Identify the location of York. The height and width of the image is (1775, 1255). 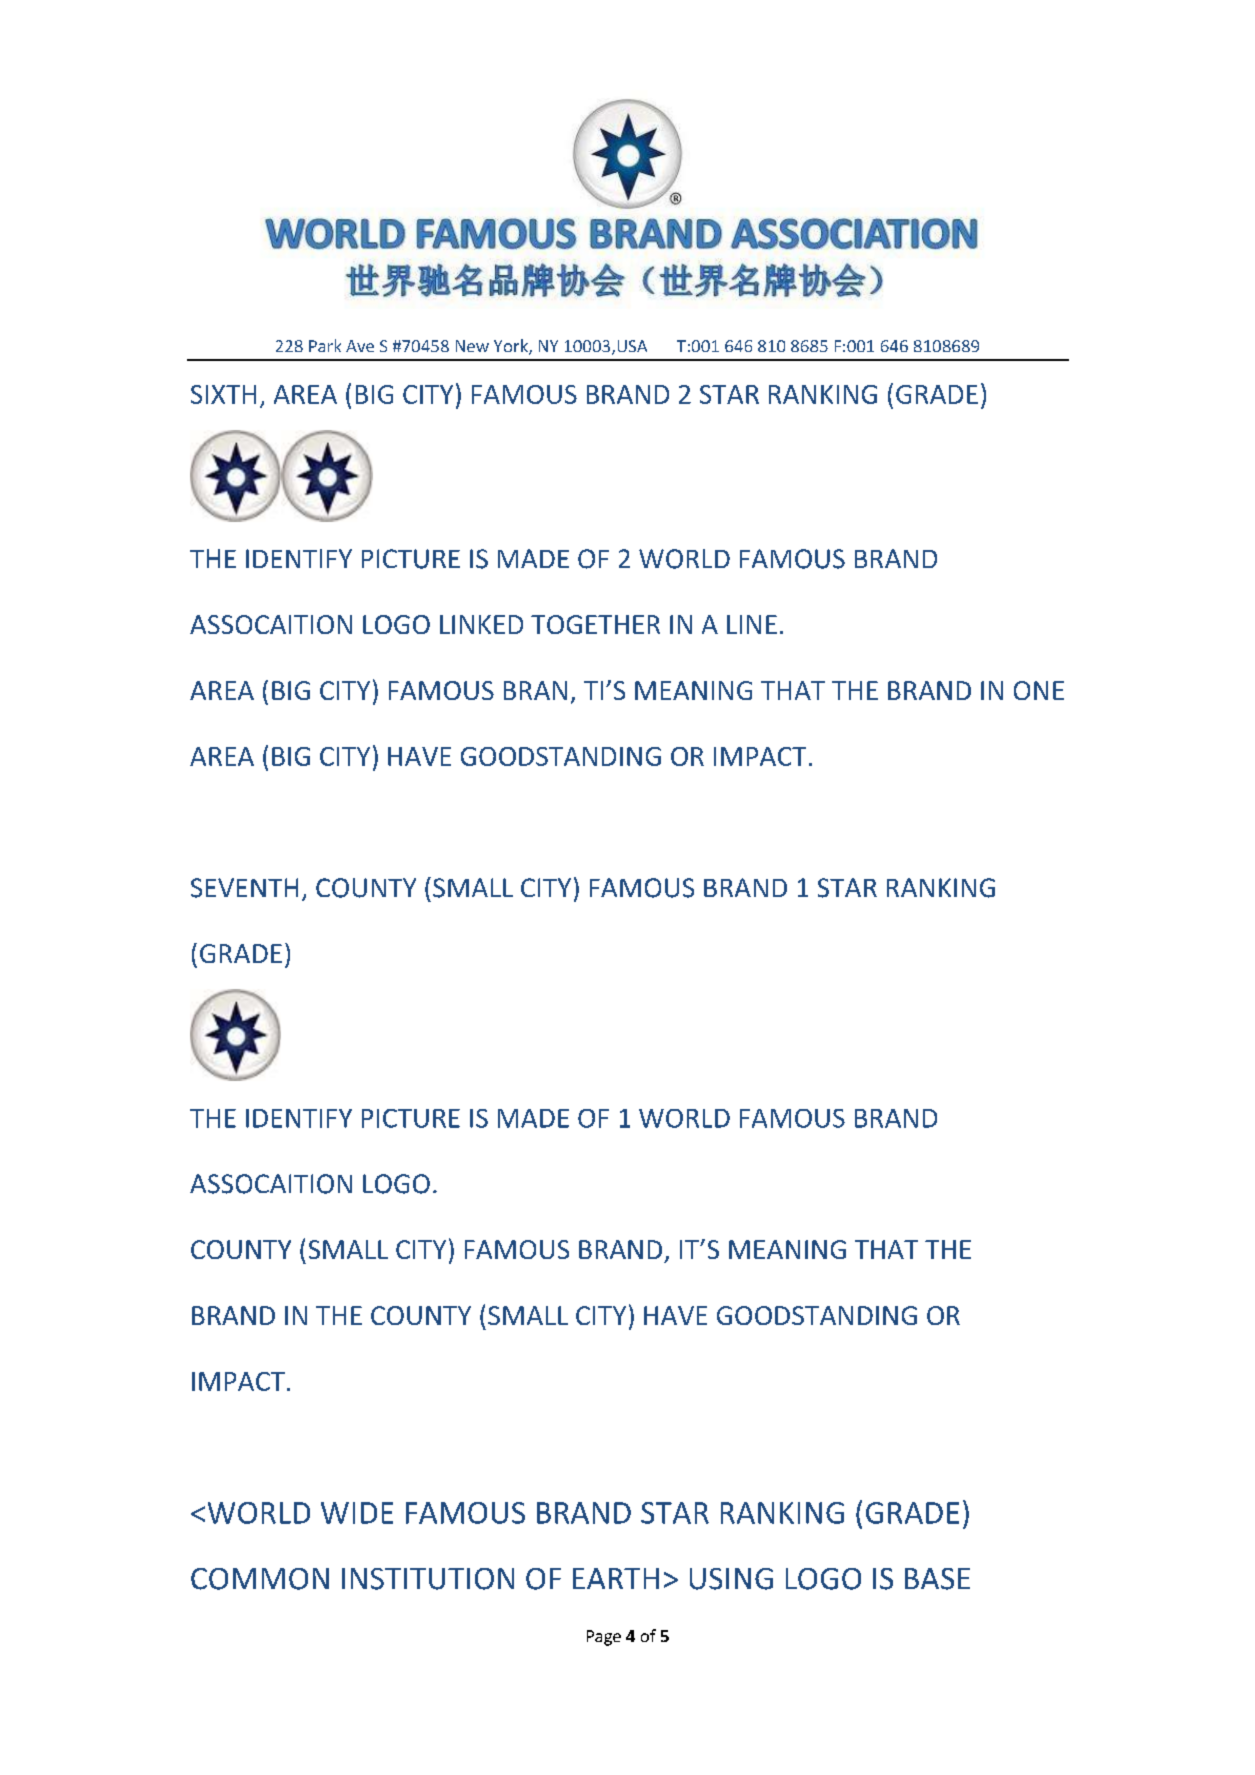
(512, 347).
